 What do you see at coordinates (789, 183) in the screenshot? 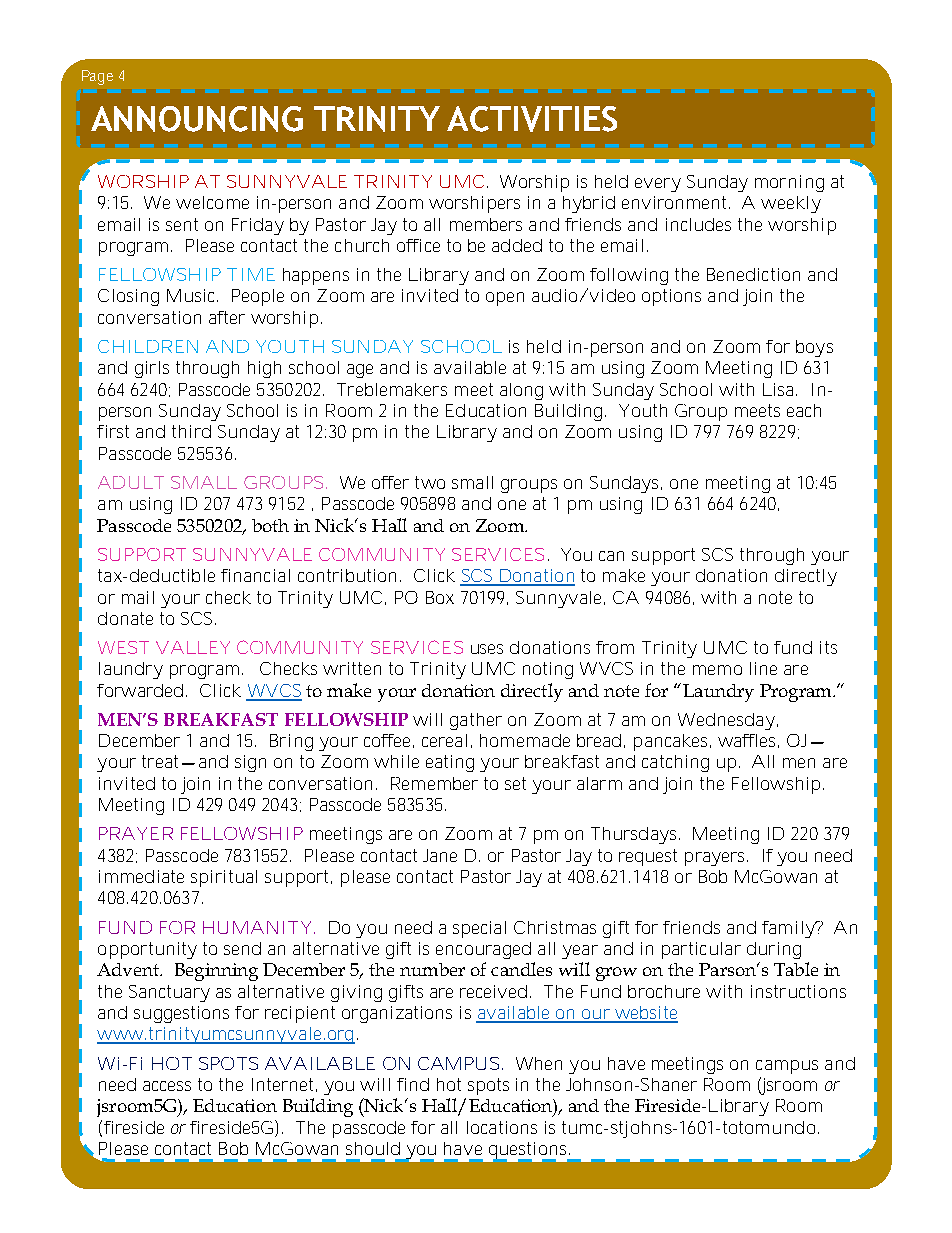
I see `morning` at bounding box center [789, 183].
